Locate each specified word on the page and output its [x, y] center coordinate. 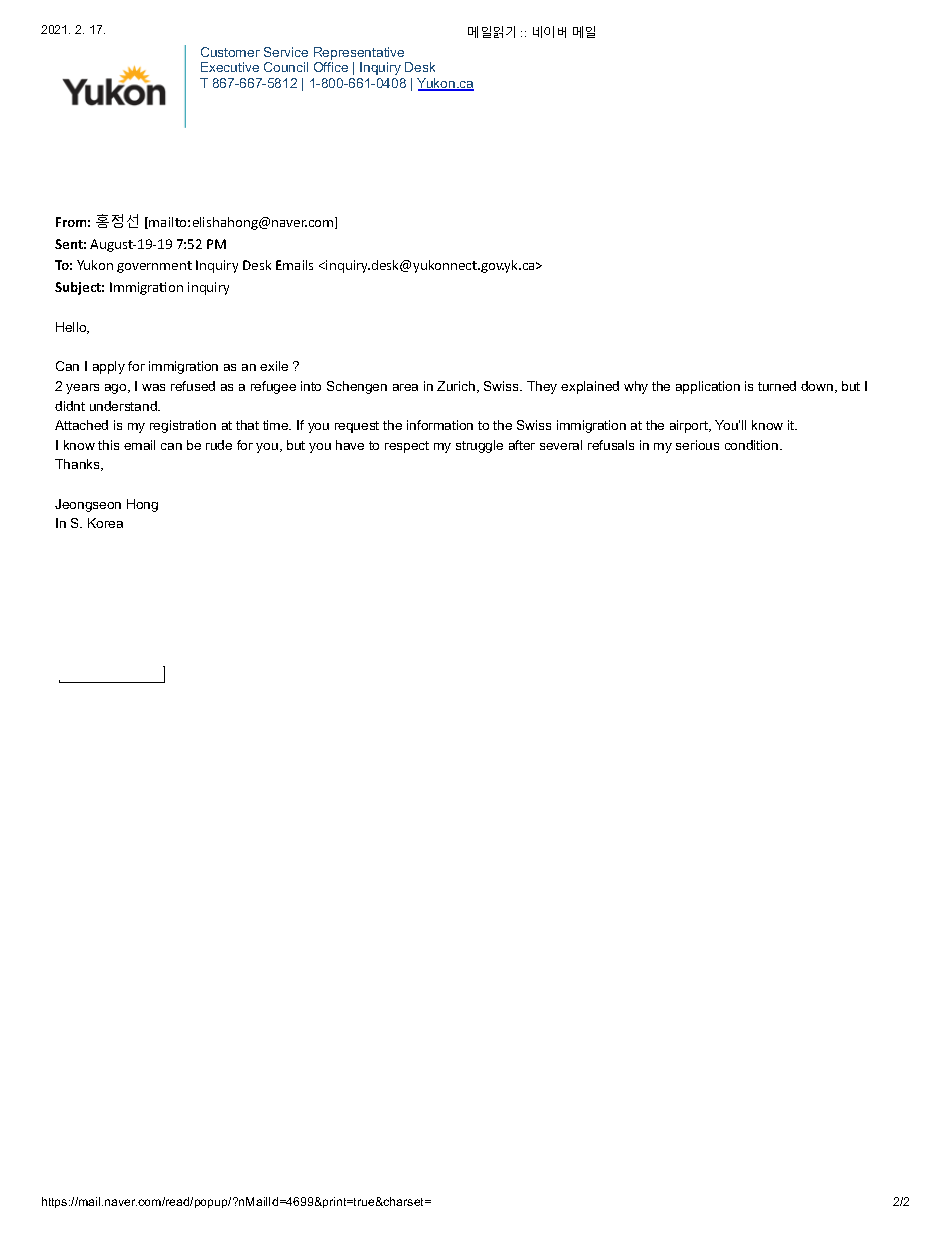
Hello [72, 328]
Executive [230, 67]
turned [777, 386]
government [154, 267]
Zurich [457, 387]
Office [331, 67]
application [708, 387]
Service [286, 52]
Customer [230, 52]
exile [274, 366]
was [153, 387]
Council [286, 67]
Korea [105, 523]
